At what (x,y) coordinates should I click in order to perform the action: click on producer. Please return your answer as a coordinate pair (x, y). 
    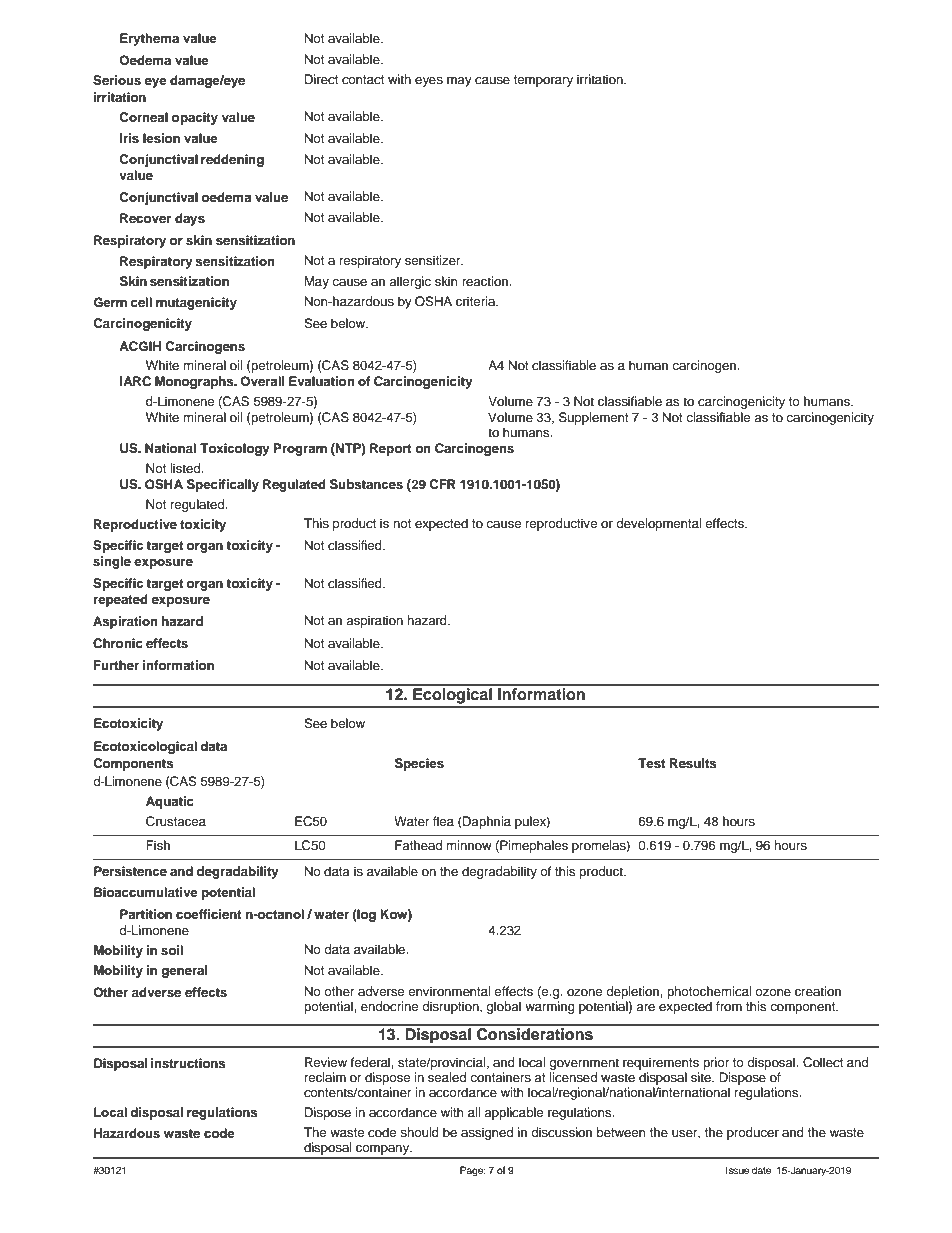
    Looking at the image, I should click on (753, 1133).
